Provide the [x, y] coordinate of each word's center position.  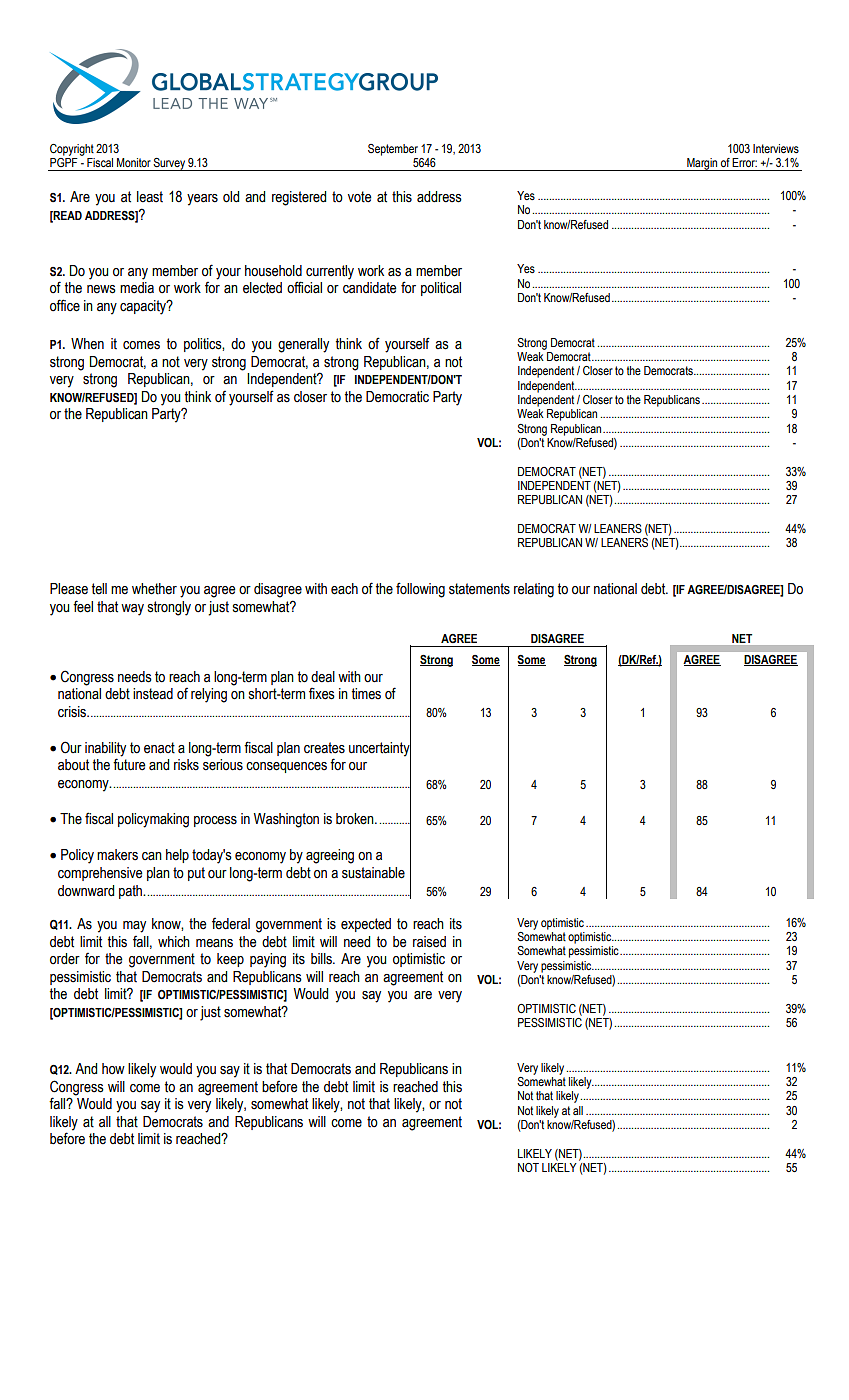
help [177, 856]
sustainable [373, 873]
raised [429, 942]
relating [534, 590]
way [132, 610]
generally [303, 345]
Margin [702, 164]
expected [366, 925]
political [441, 289]
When [87, 344]
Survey [169, 164]
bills [322, 959]
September [393, 150]
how [113, 1069]
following [420, 590]
